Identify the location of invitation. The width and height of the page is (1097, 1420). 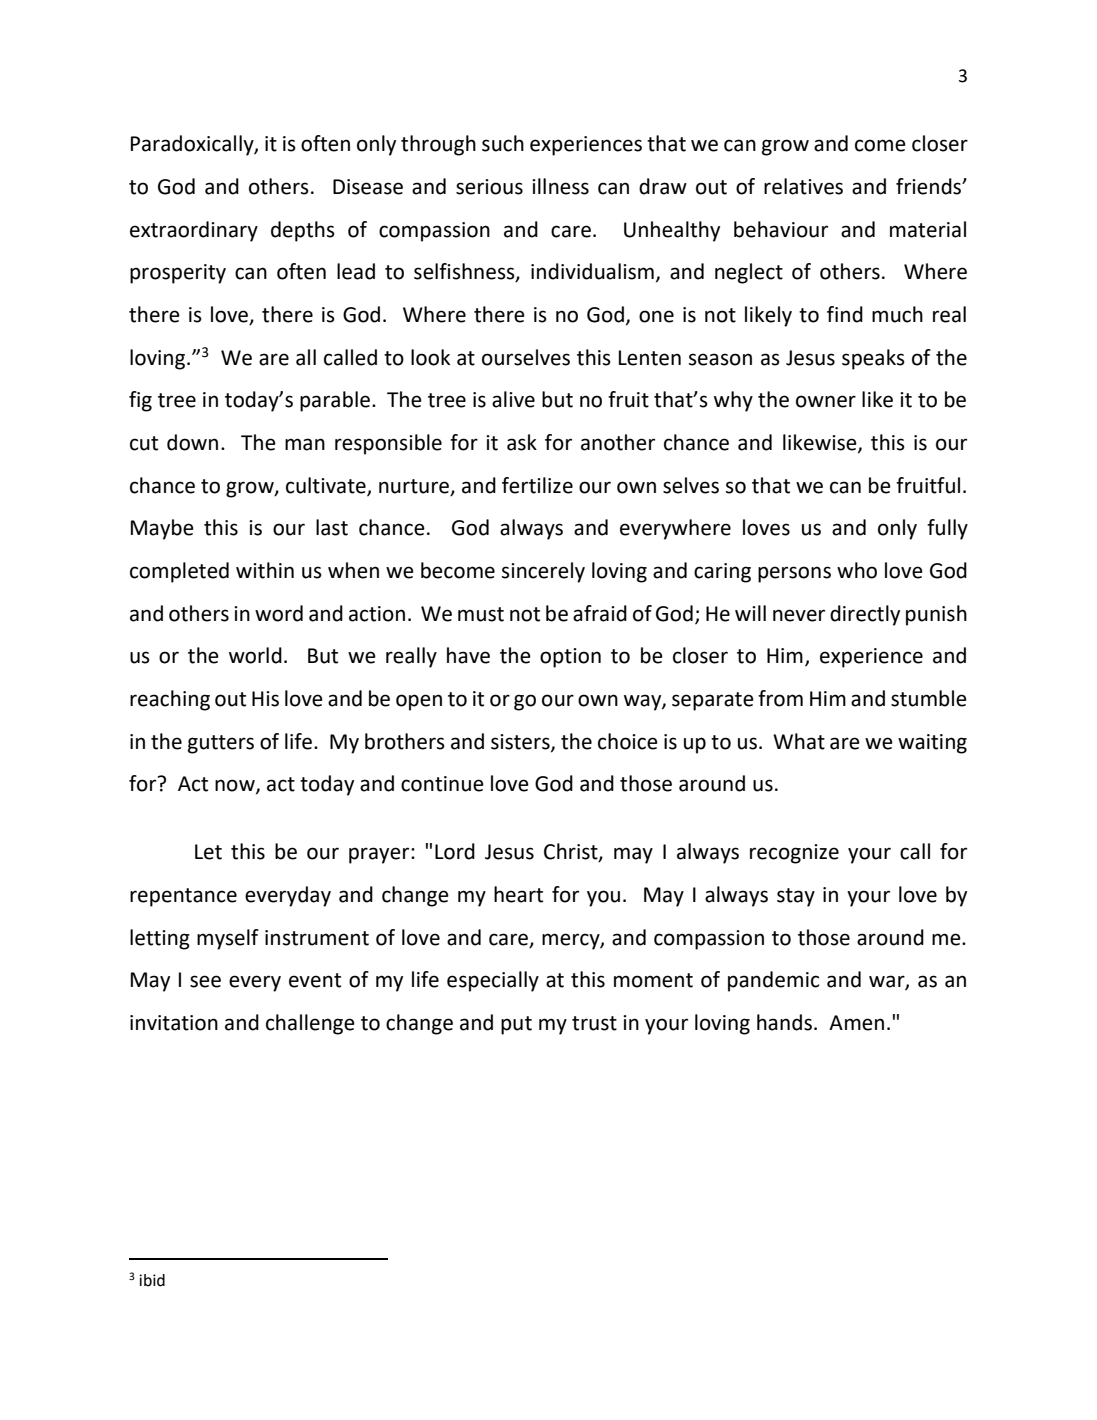
(174, 1023).
